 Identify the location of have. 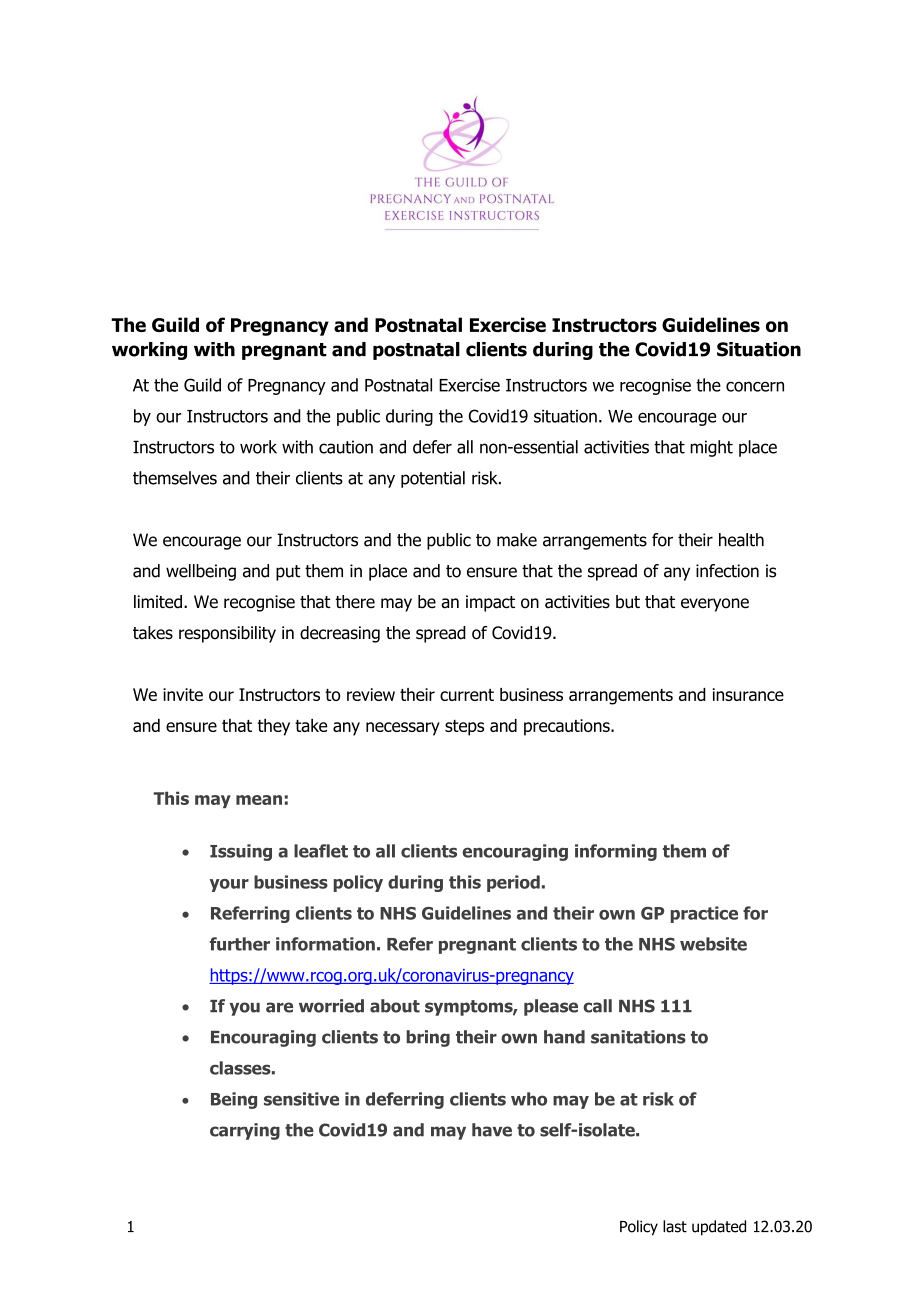
(492, 1130).
